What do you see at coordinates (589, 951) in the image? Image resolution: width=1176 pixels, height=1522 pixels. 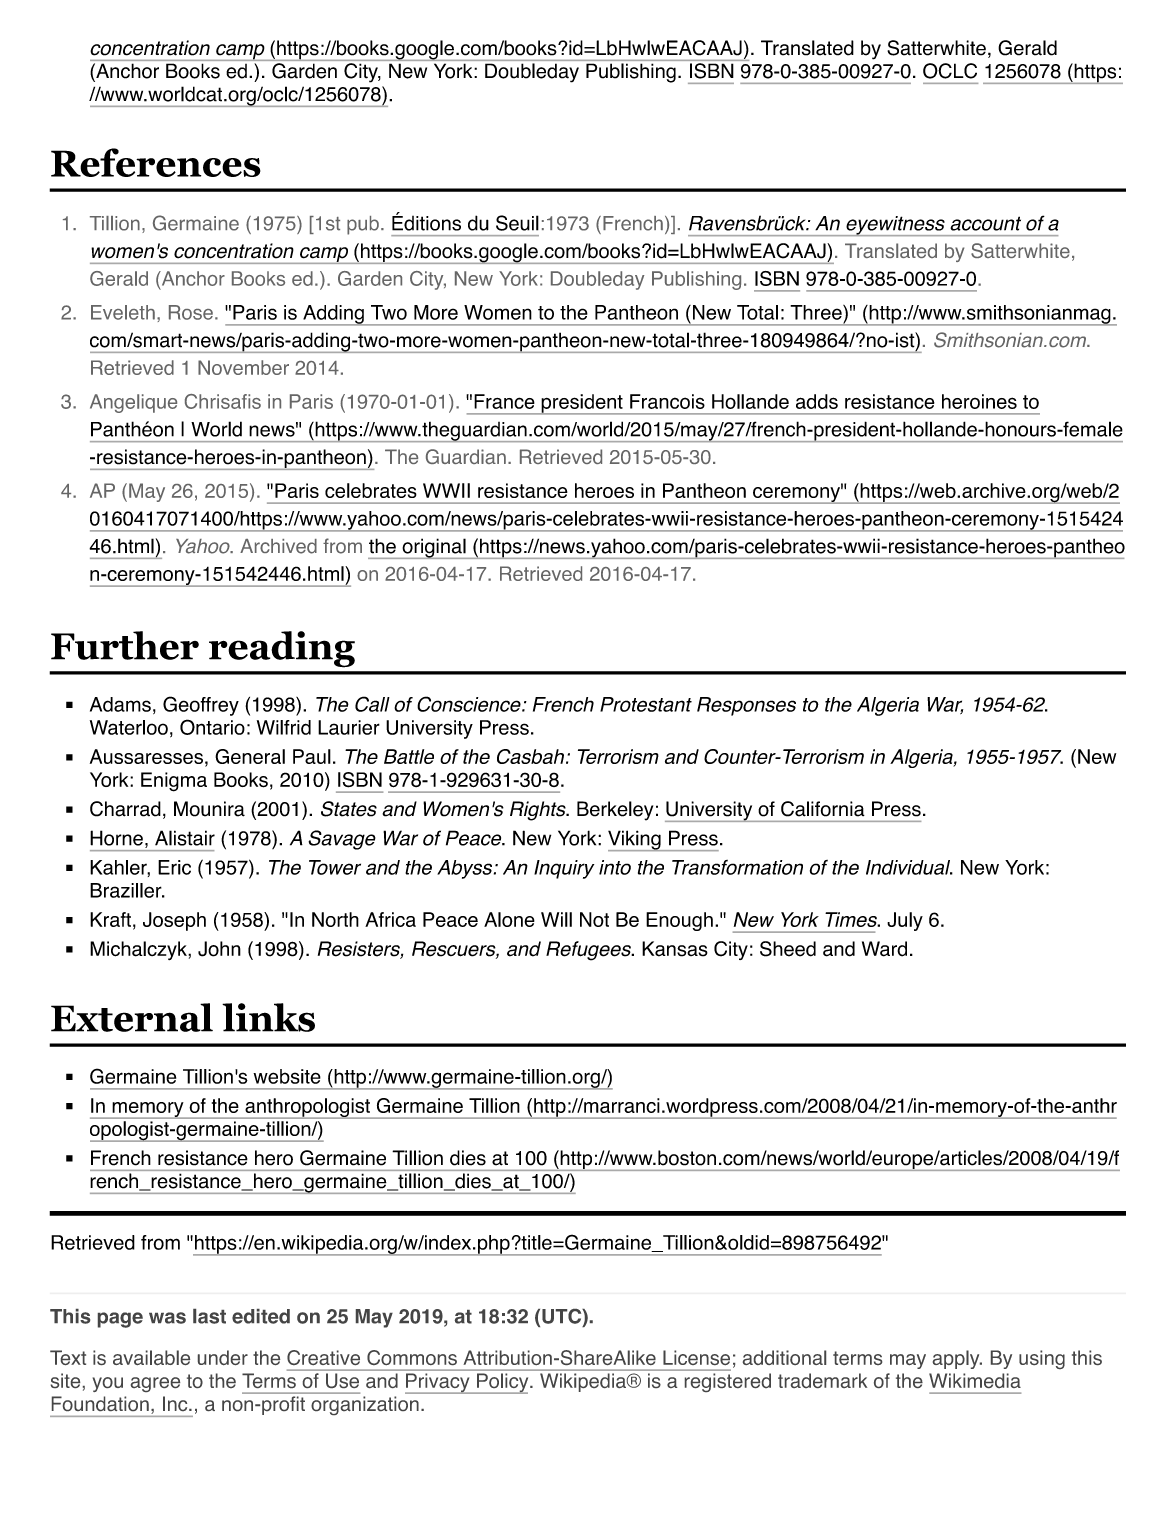 I see `Refugees` at bounding box center [589, 951].
